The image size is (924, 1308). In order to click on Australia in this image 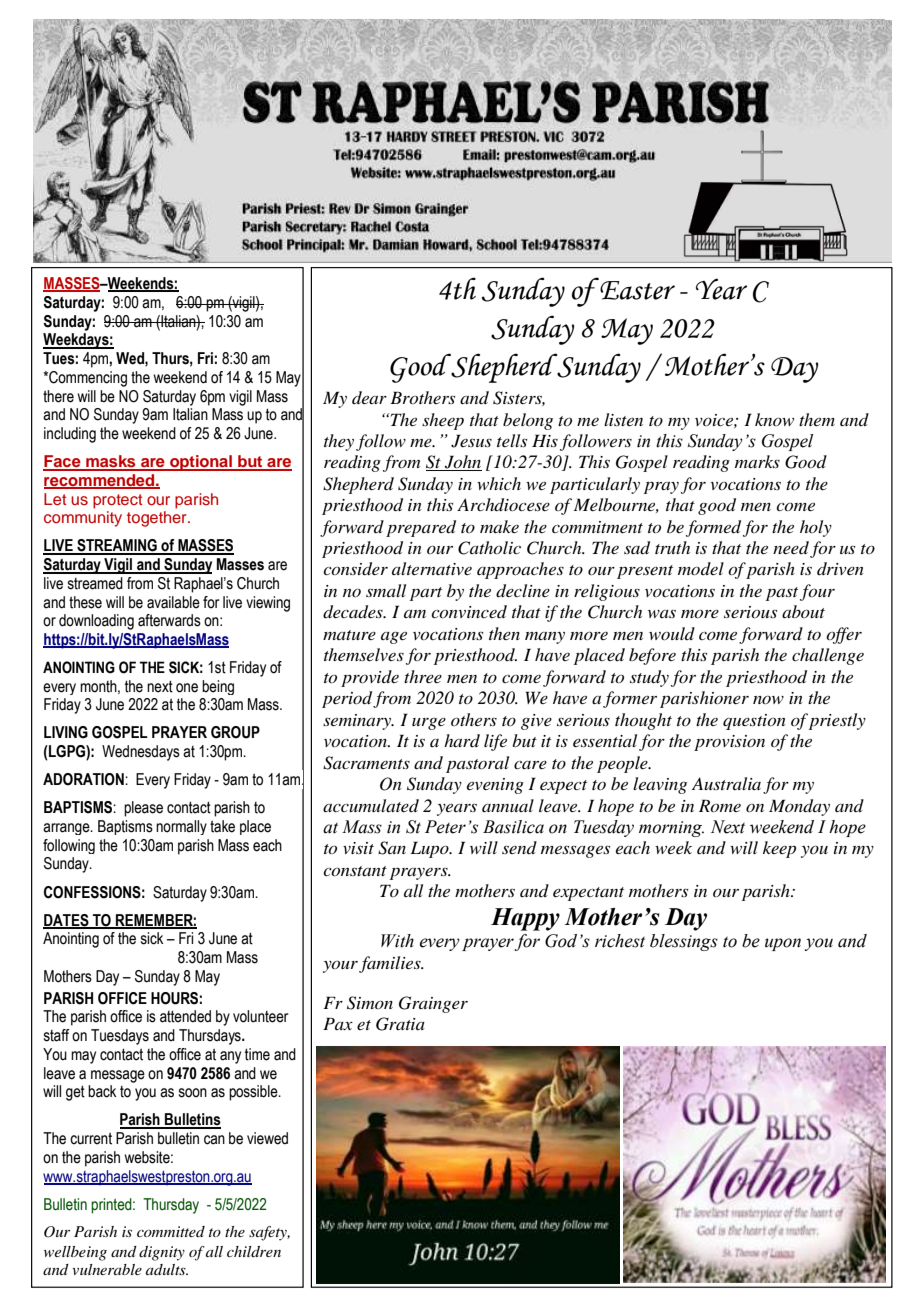, I will do `click(726, 783)`.
